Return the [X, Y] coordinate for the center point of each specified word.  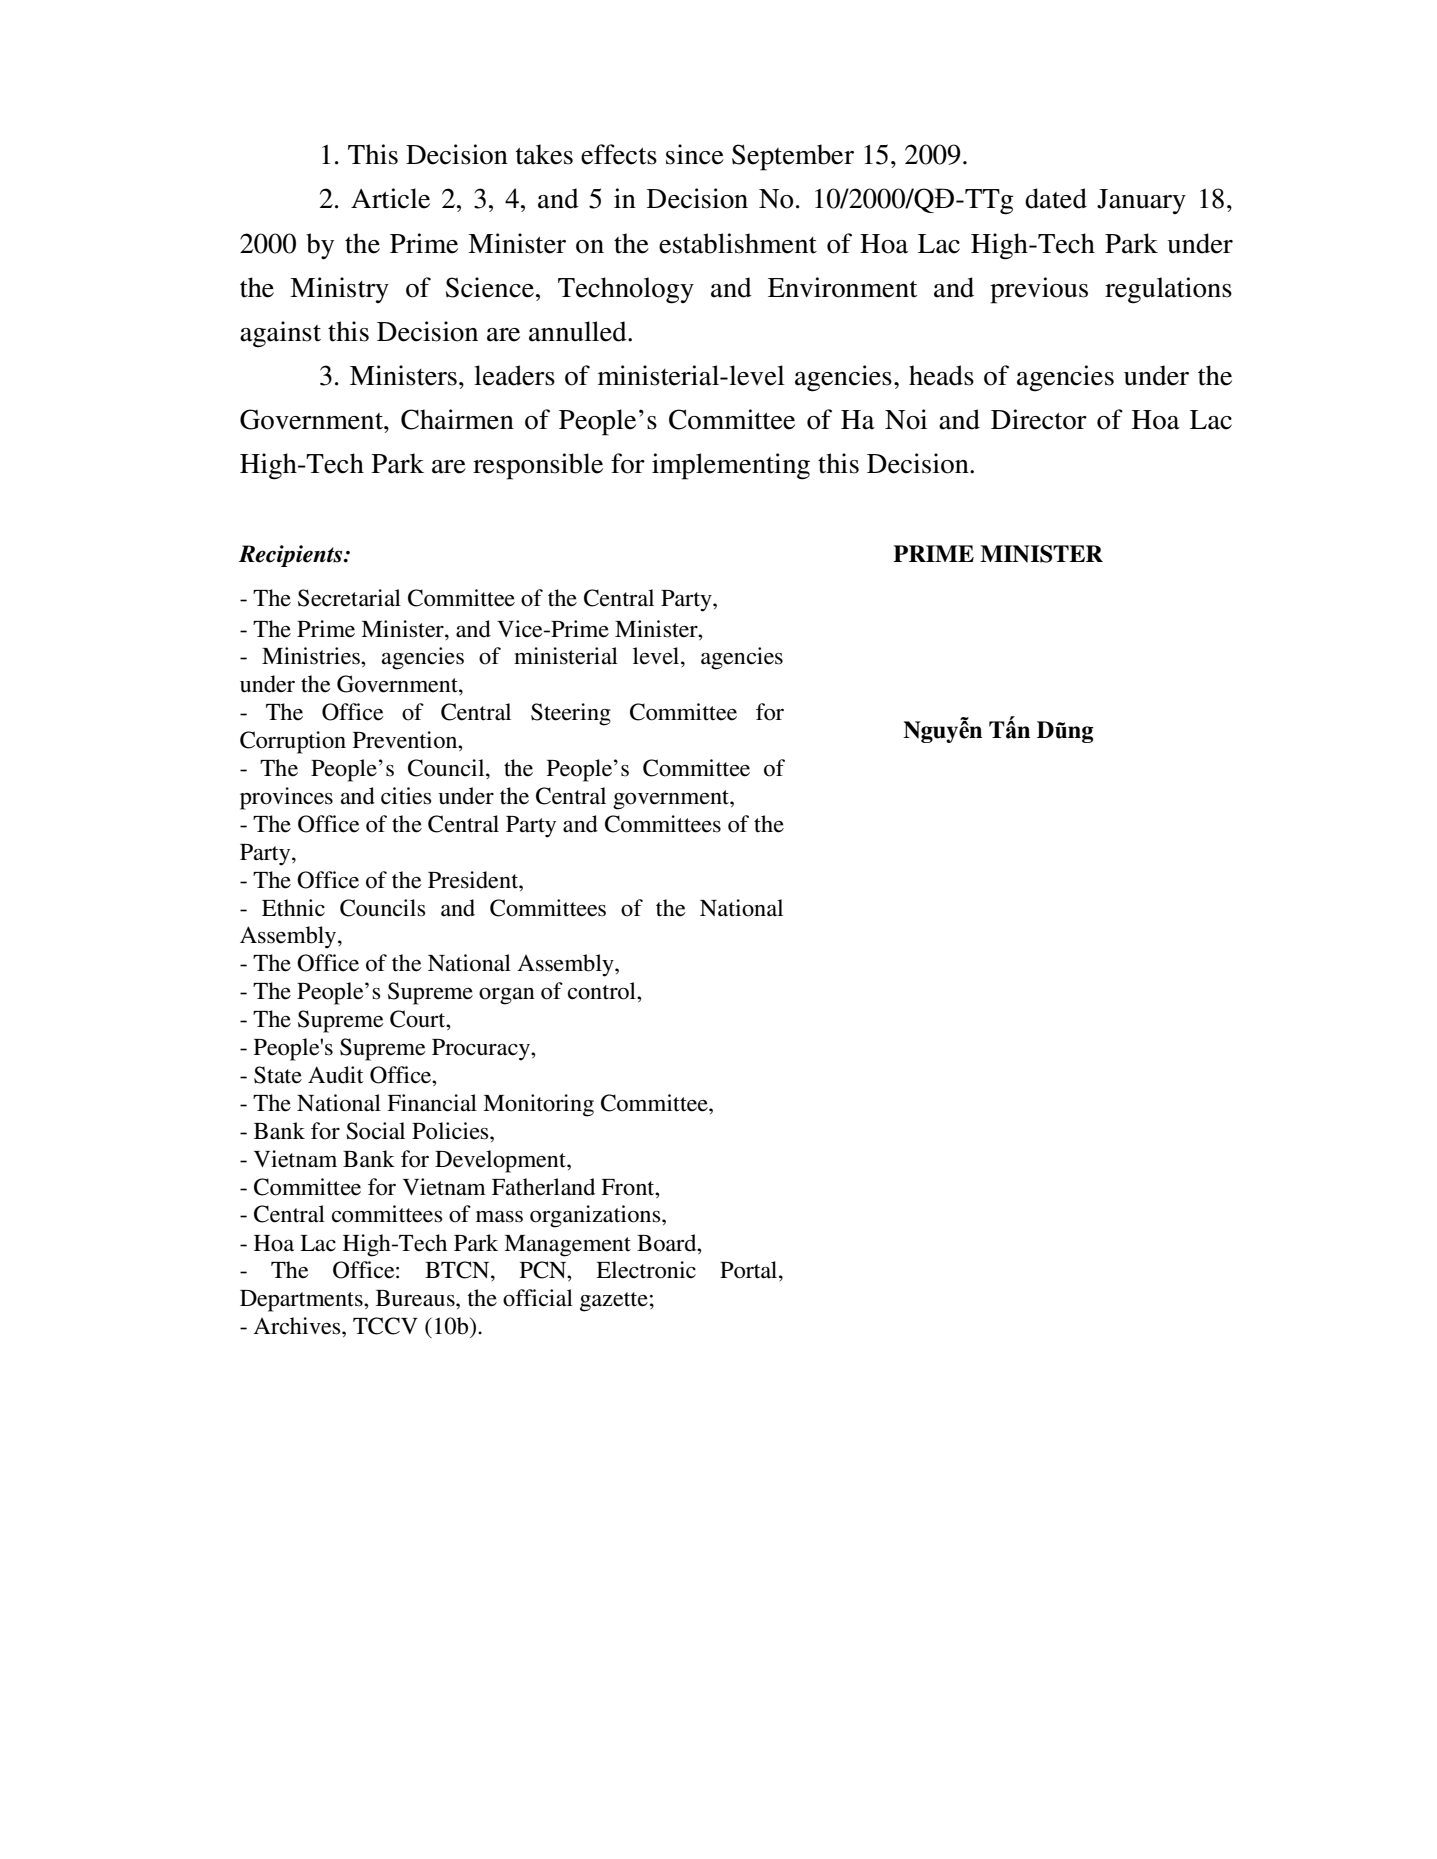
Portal [750, 1270]
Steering [571, 714]
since [695, 154]
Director [1039, 419]
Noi [906, 419]
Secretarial [349, 598]
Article [390, 198]
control [603, 991]
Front [629, 1187]
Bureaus [416, 1298]
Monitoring [538, 1105]
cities [406, 796]
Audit [336, 1075]
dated [1056, 198]
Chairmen [457, 419]
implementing [731, 466]
